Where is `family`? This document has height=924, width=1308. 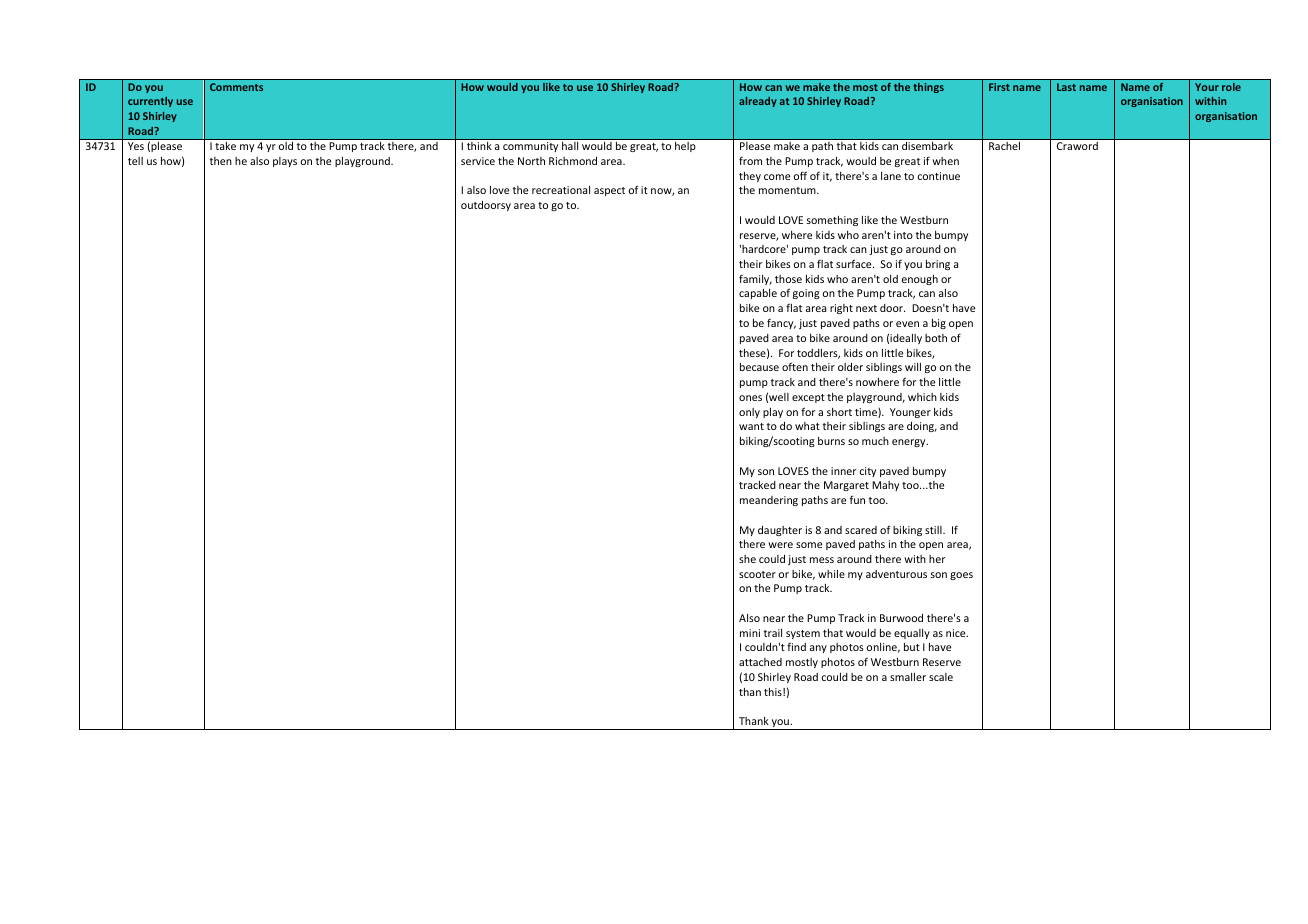
family is located at coordinates (755, 279).
